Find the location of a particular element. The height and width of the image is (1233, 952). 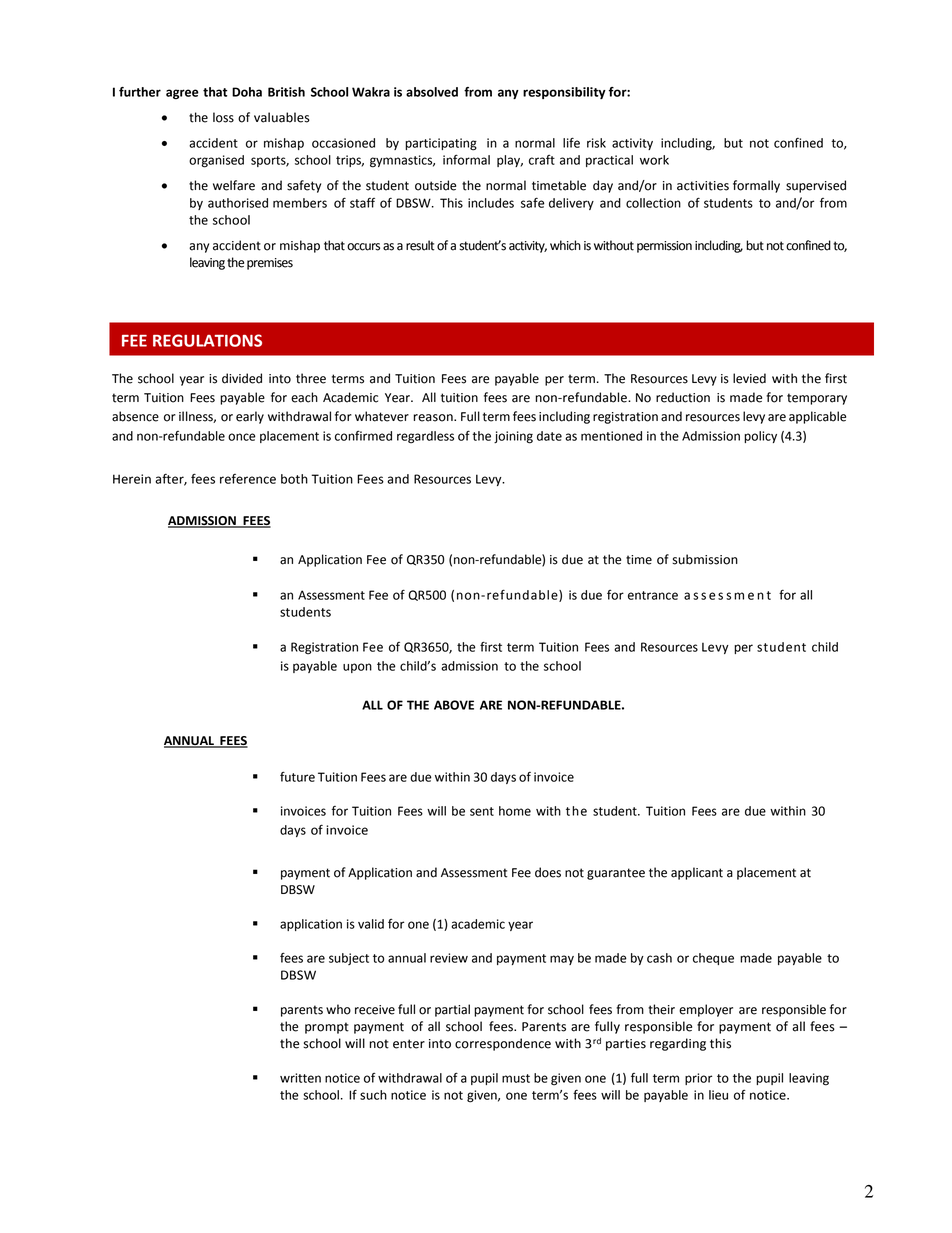

submission is located at coordinates (705, 559).
